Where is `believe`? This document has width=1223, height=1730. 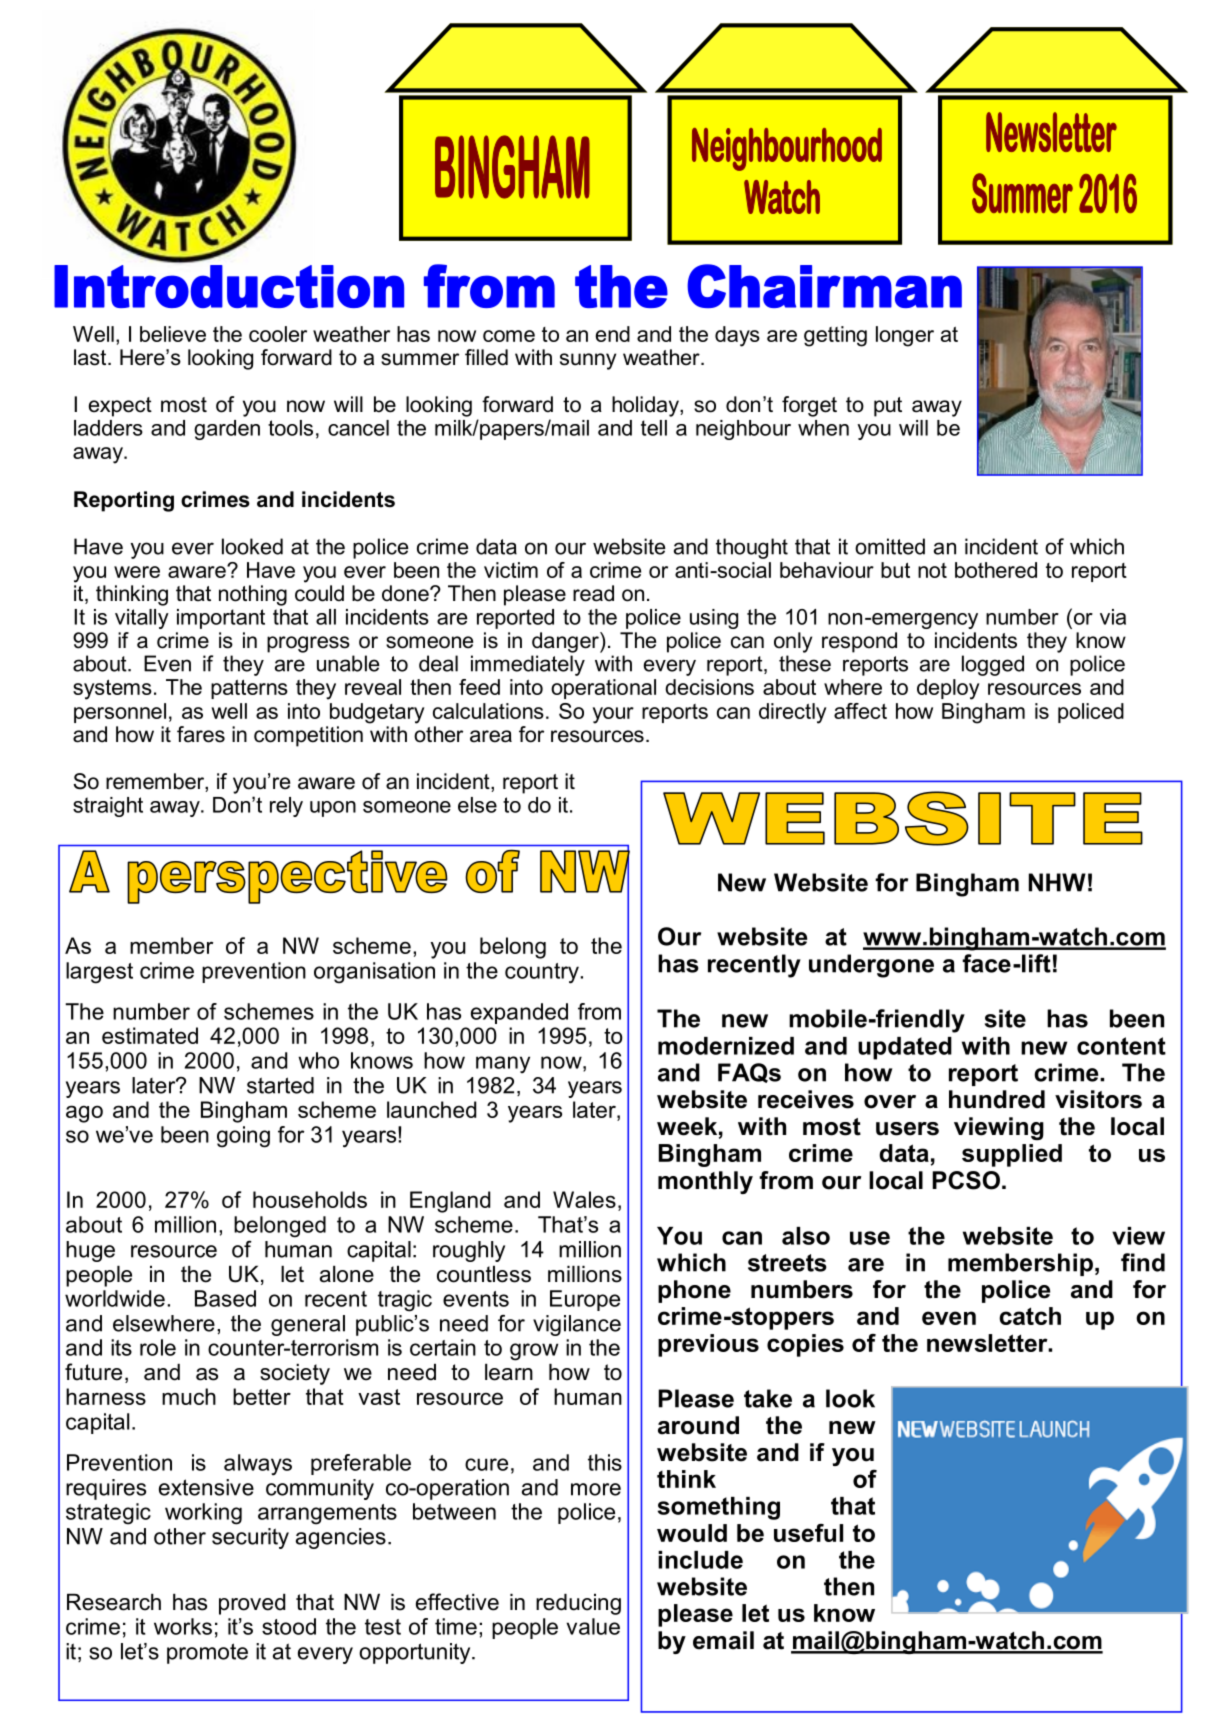 believe is located at coordinates (173, 334).
